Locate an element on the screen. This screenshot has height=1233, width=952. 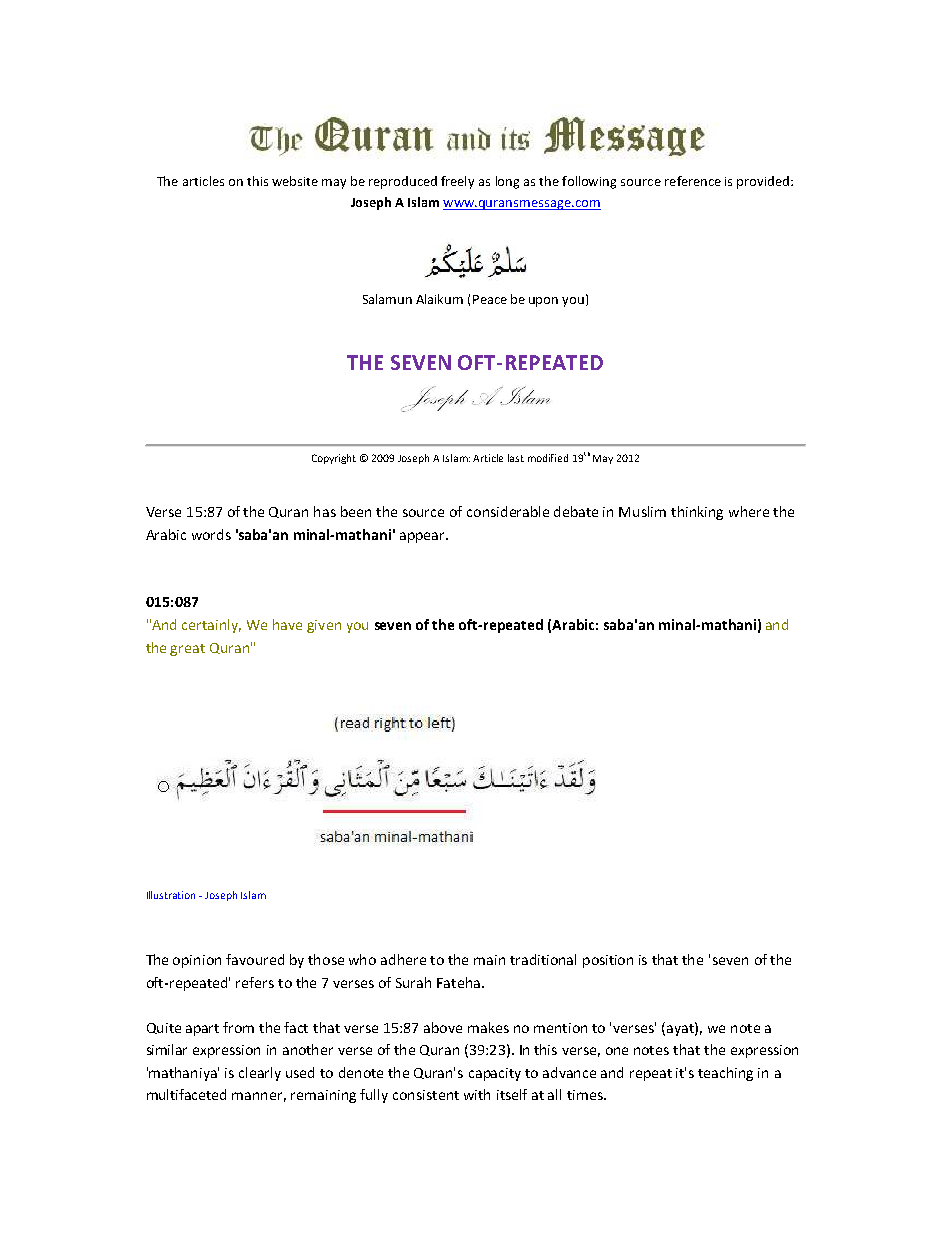
adhere is located at coordinates (403, 959).
